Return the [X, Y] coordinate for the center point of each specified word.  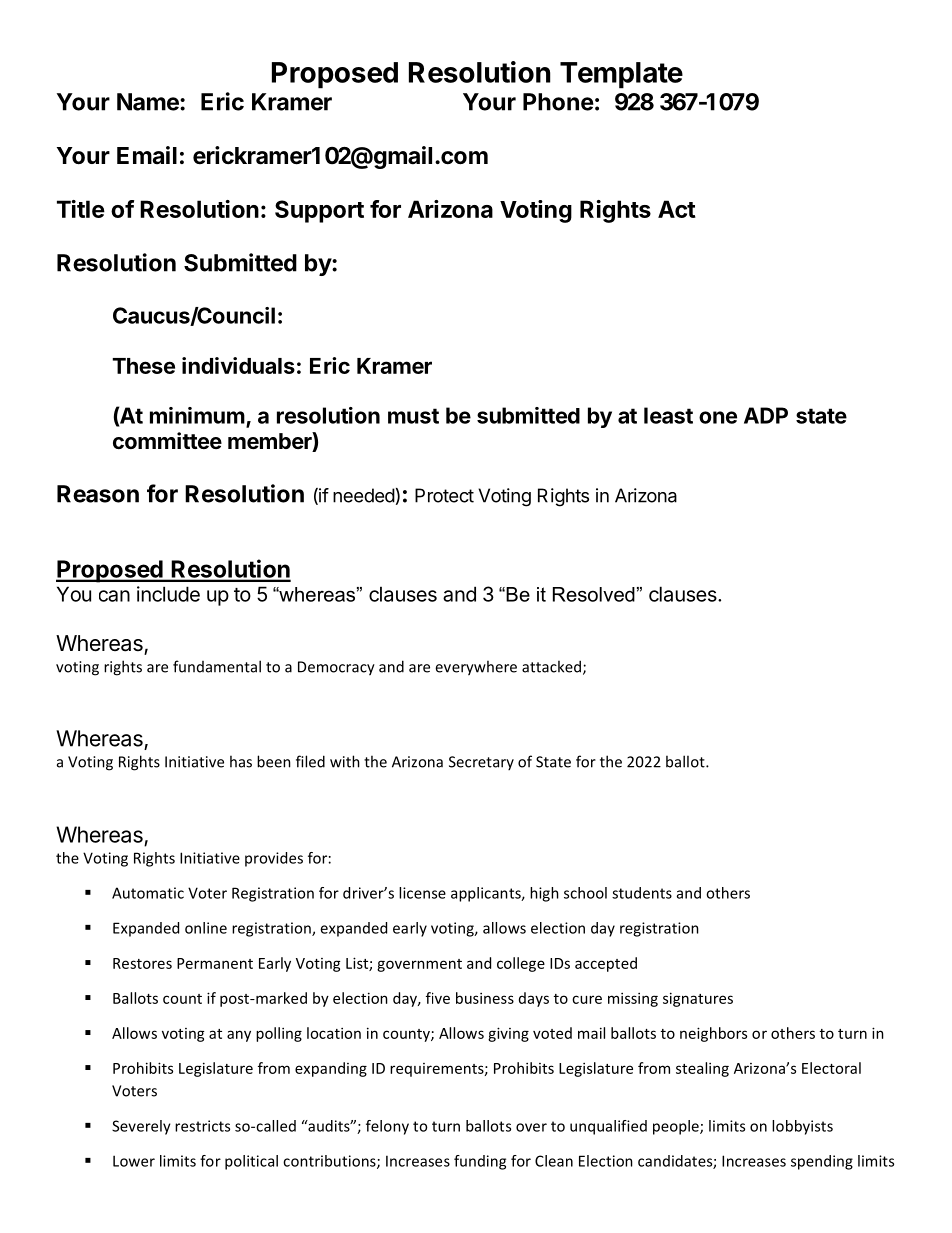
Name [149, 102]
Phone [558, 102]
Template [621, 75]
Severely [141, 1127]
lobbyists [802, 1127]
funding [480, 1162]
